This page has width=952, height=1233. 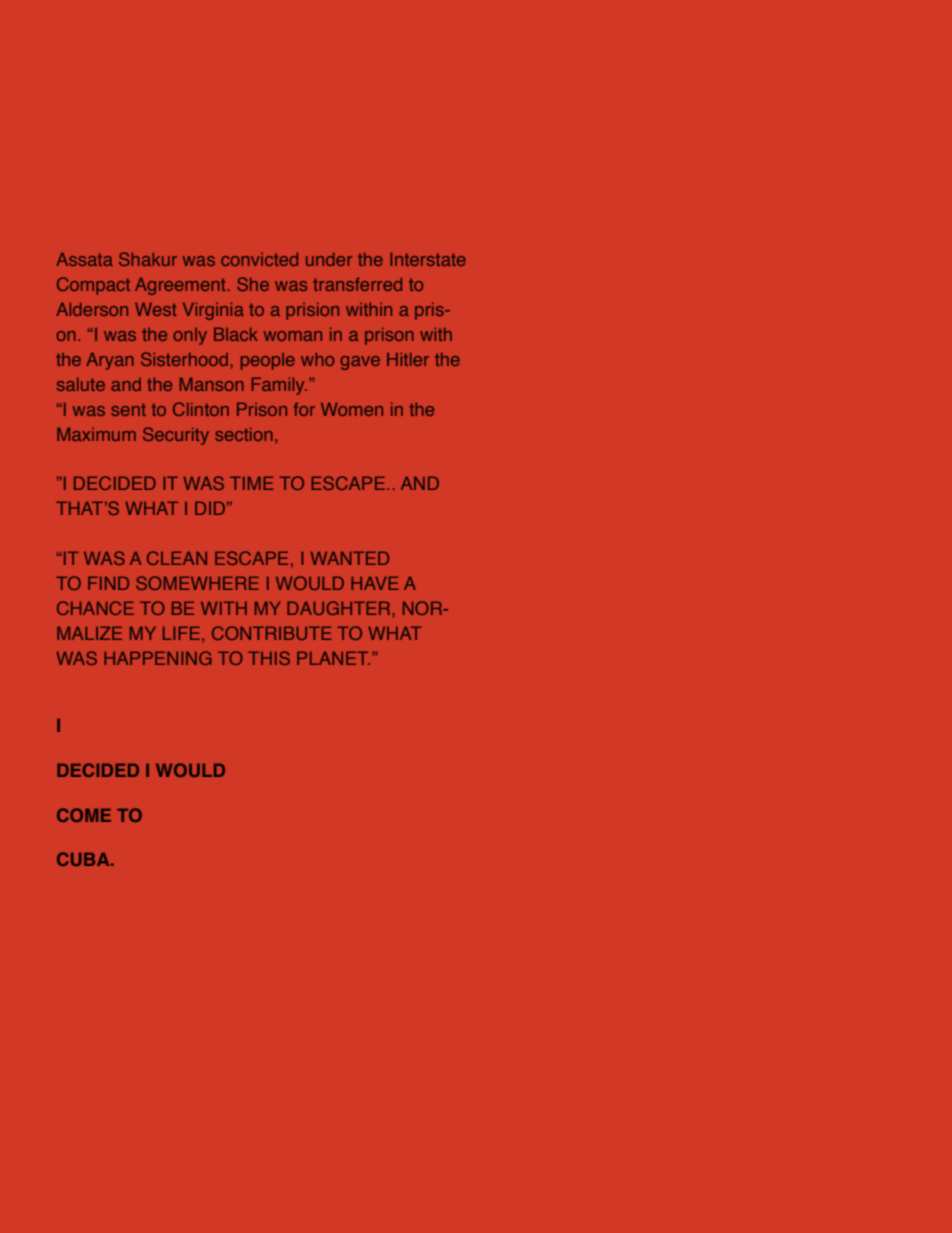 I want to click on COME, so click(x=84, y=815).
